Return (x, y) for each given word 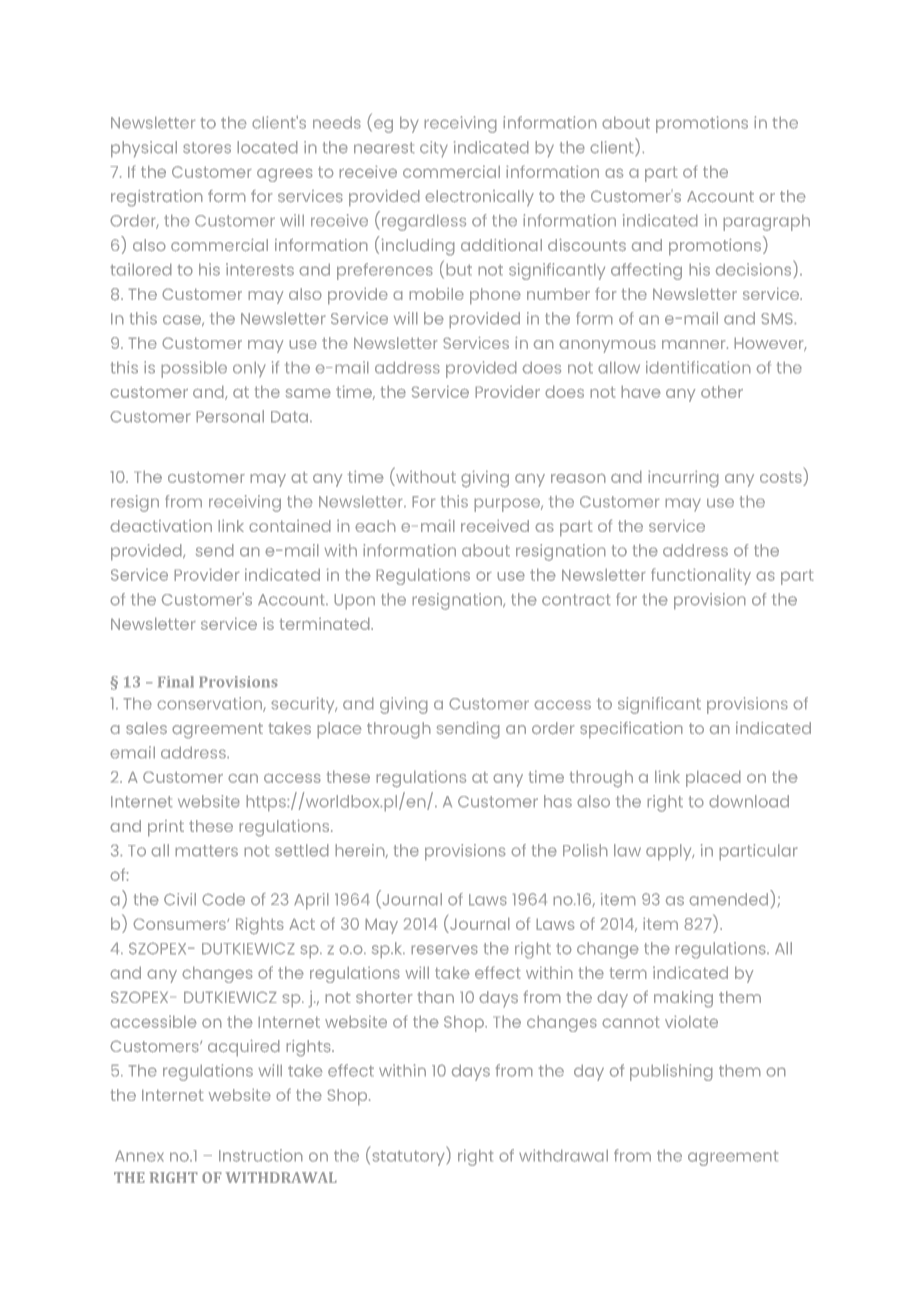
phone (495, 296)
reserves (444, 950)
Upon (354, 602)
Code (223, 899)
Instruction (261, 1155)
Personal (230, 416)
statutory (409, 1158)
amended (728, 899)
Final (176, 682)
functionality (701, 576)
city (434, 149)
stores (207, 148)
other (722, 391)
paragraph (766, 222)
